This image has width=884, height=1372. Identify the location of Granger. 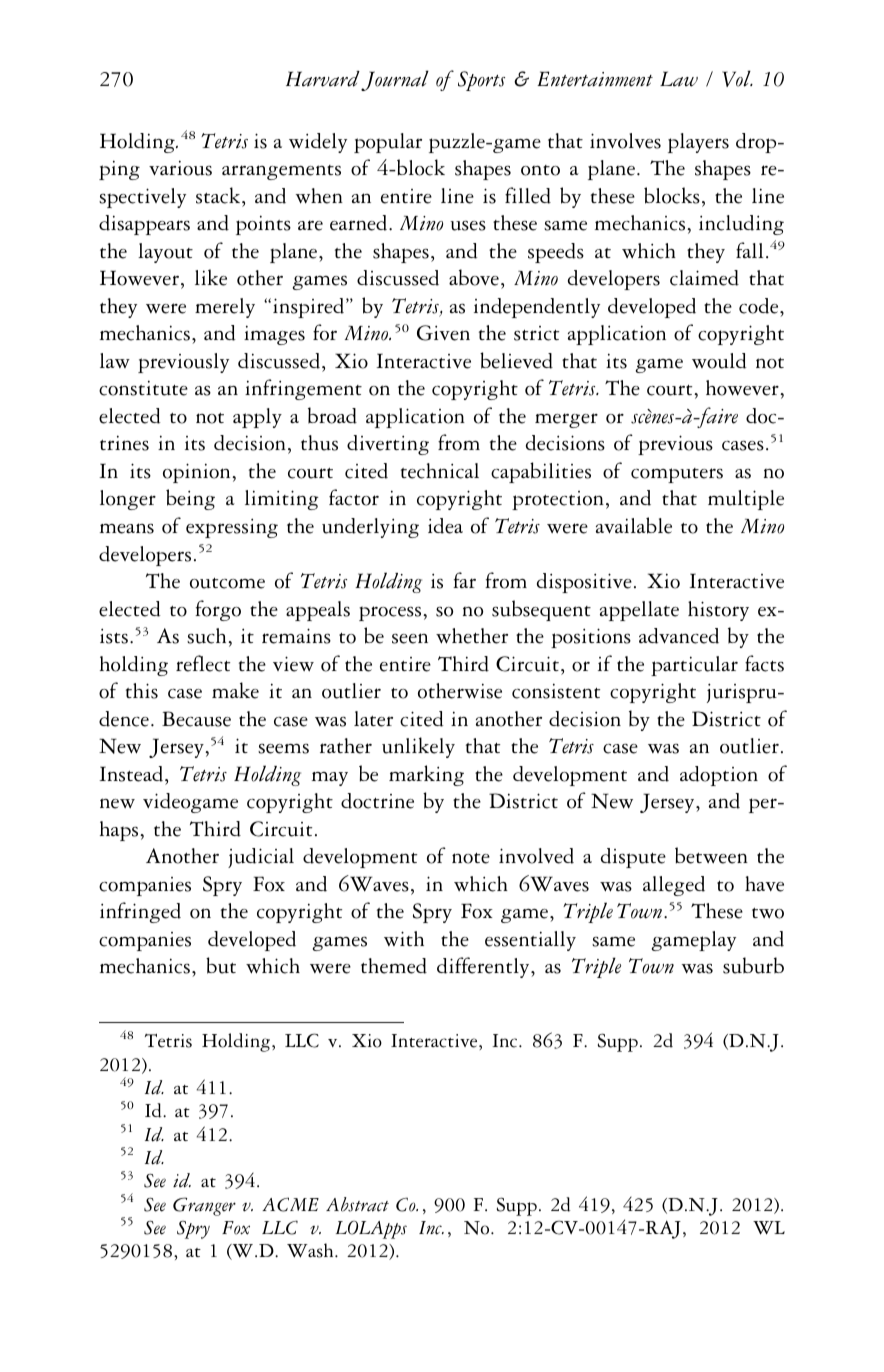
(204, 1206).
